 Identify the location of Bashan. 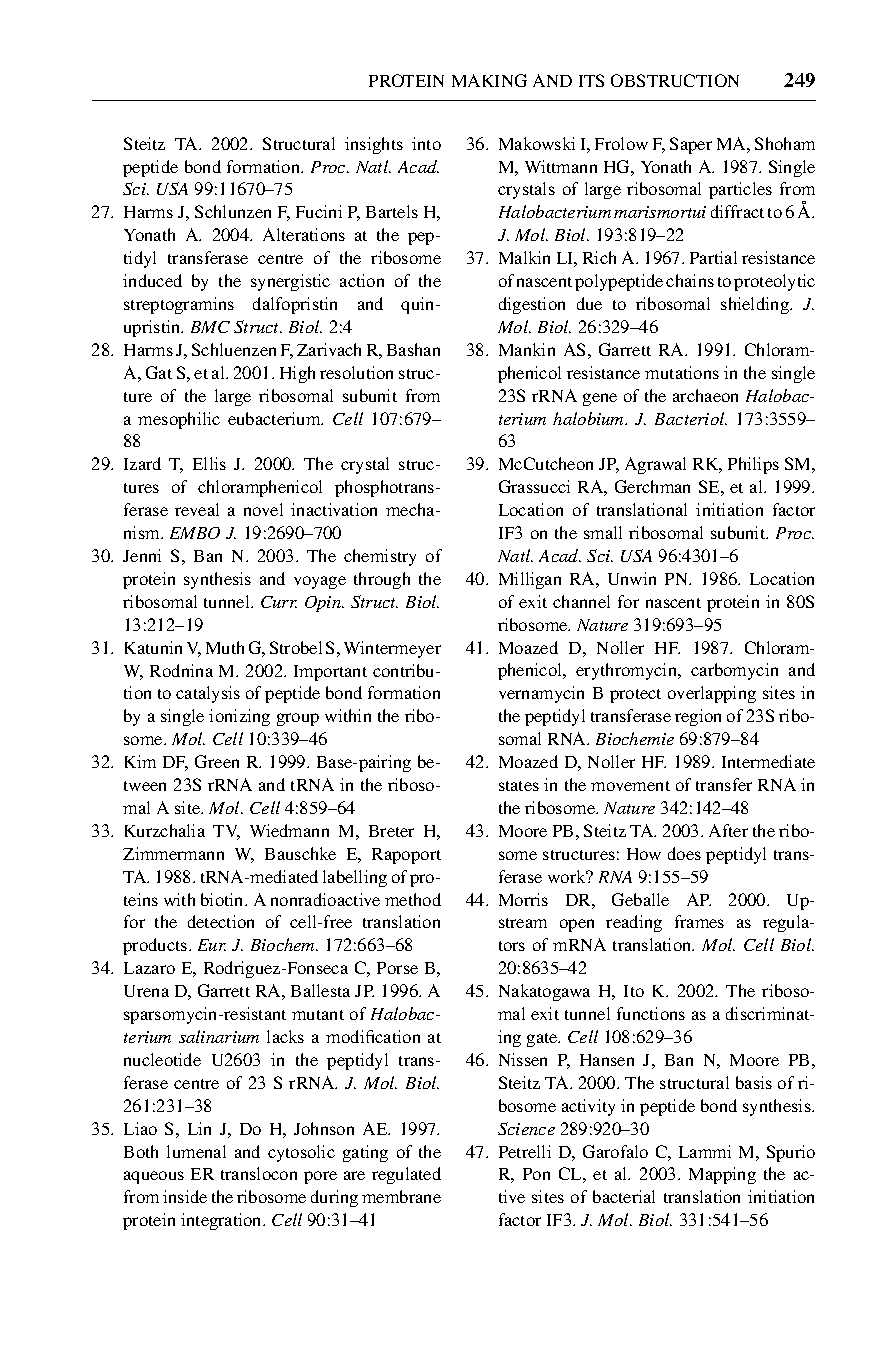
(413, 349).
